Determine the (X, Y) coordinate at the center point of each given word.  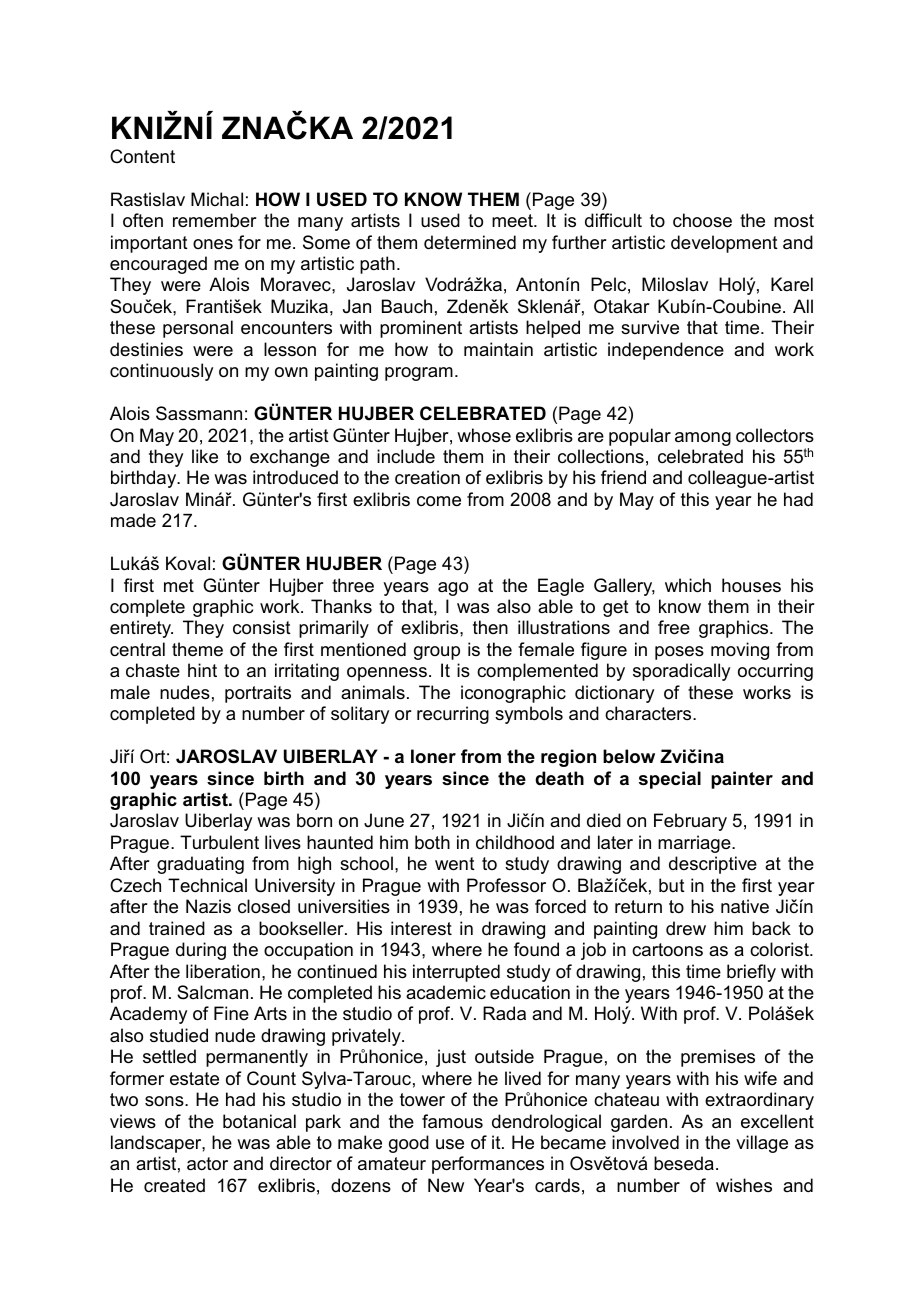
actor (207, 1164)
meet (513, 221)
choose (702, 220)
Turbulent (219, 842)
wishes (744, 1185)
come (439, 501)
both (432, 842)
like (205, 456)
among (703, 439)
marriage (695, 844)
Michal (217, 199)
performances (488, 1165)
